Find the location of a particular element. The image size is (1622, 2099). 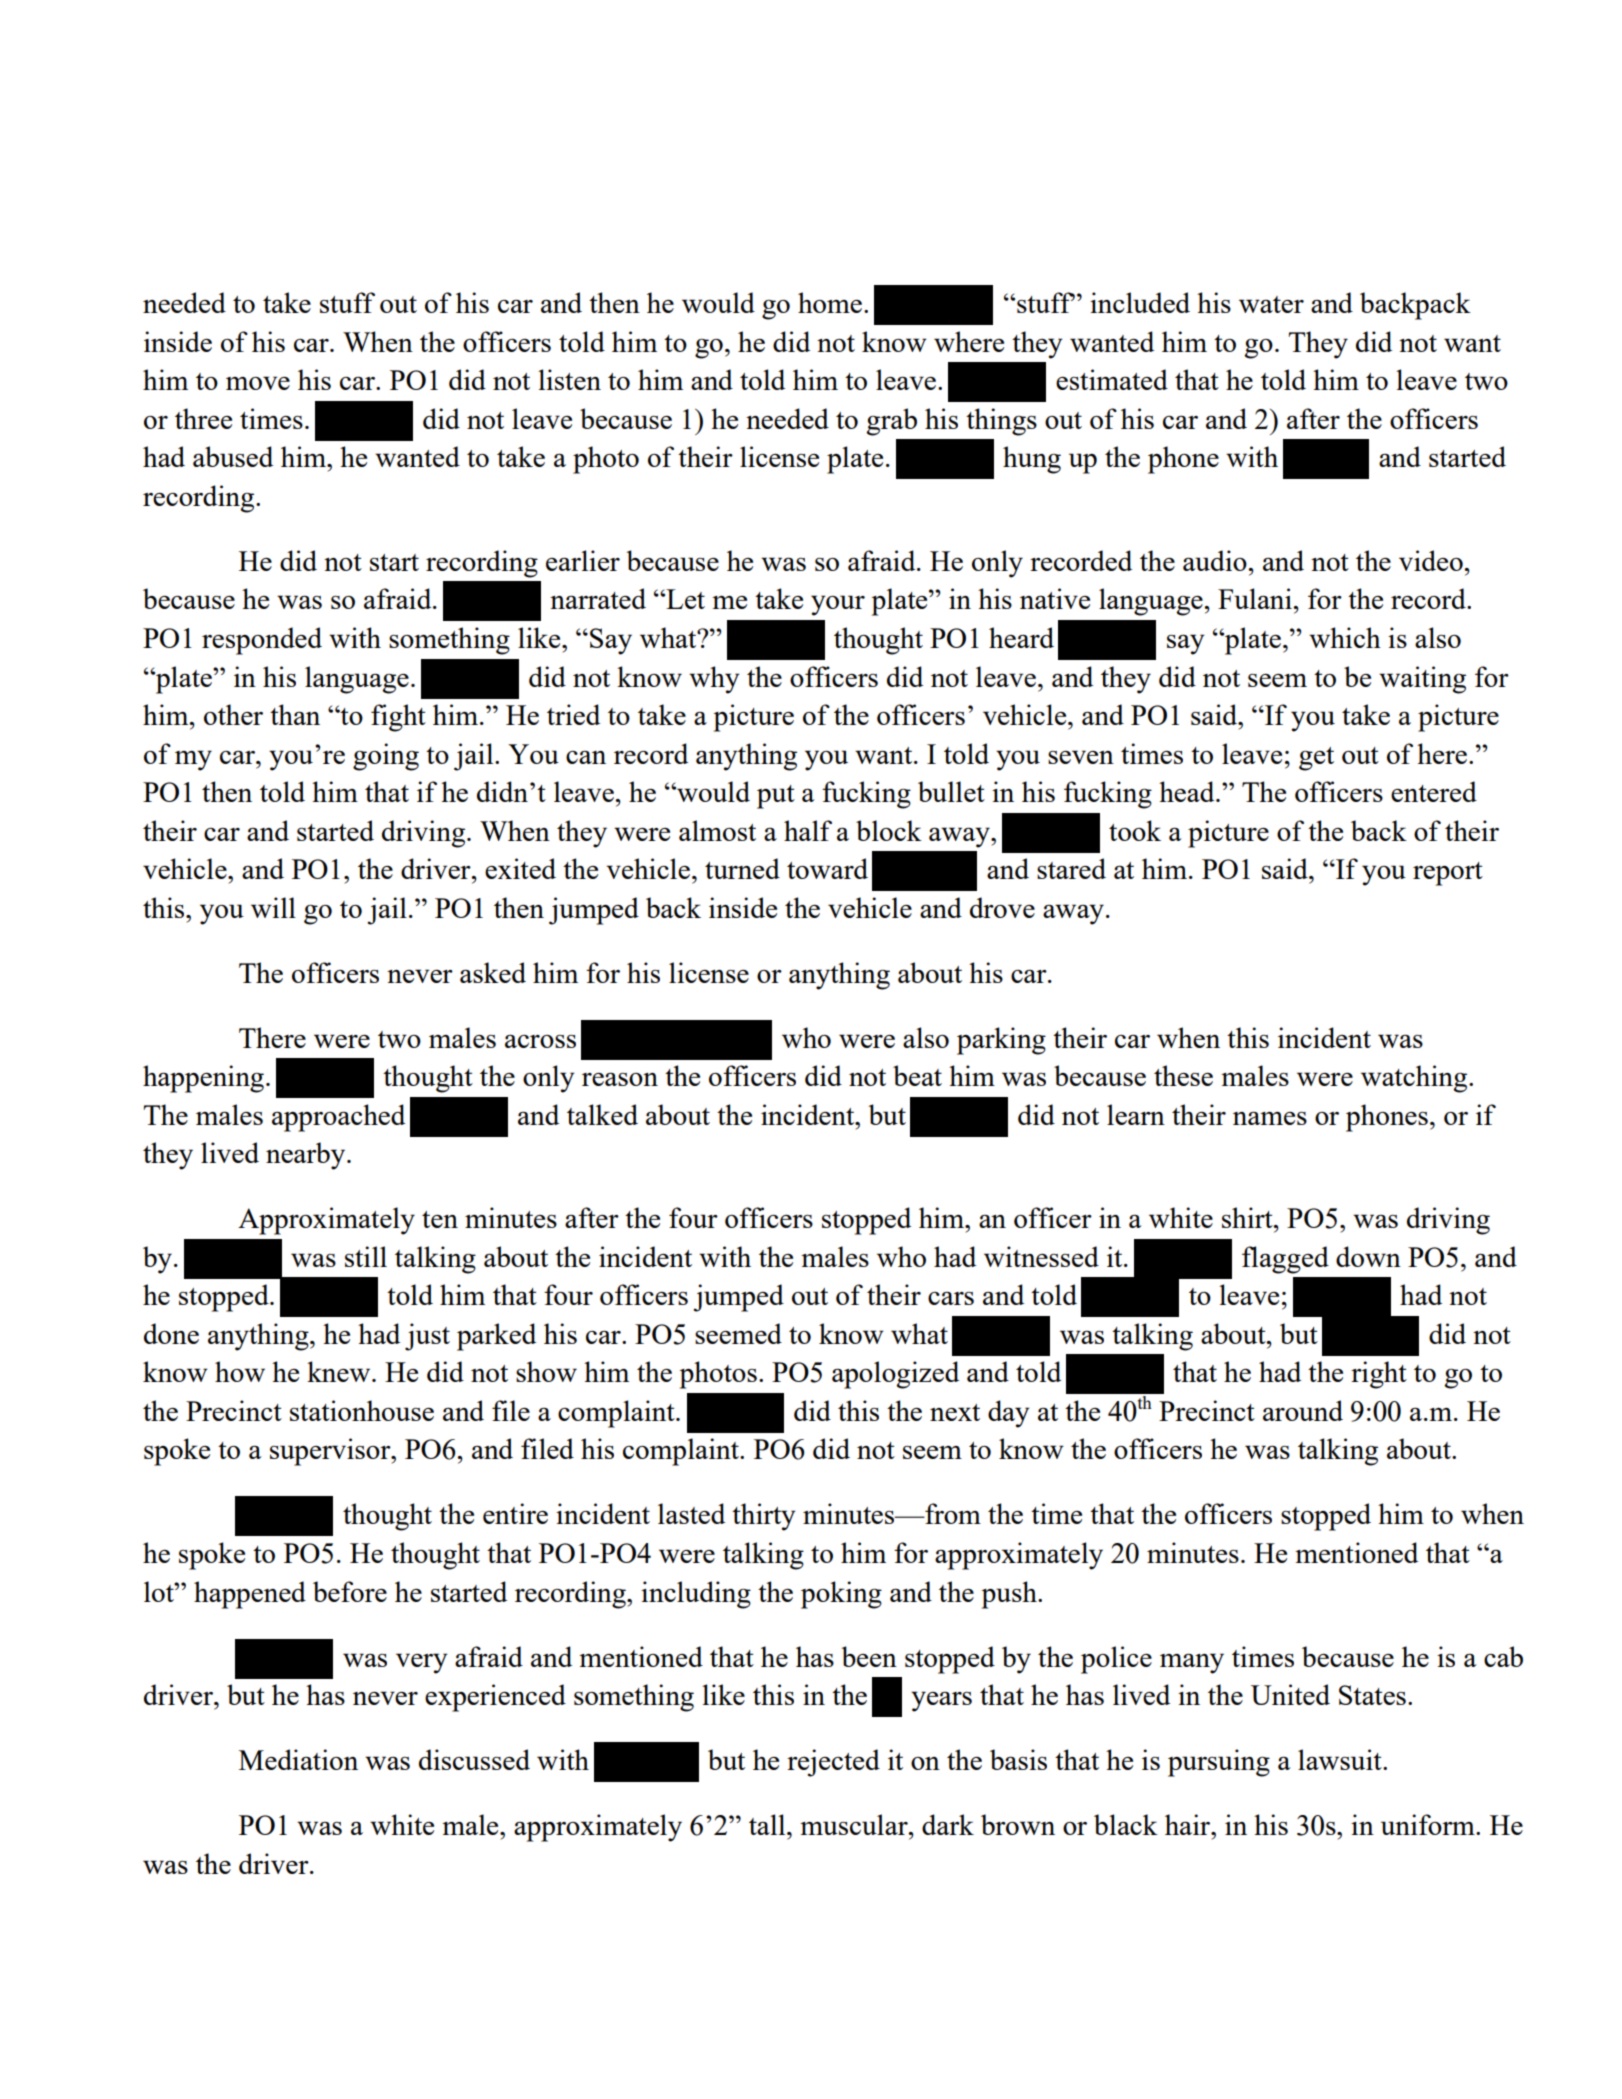

which is located at coordinates (1345, 637).
